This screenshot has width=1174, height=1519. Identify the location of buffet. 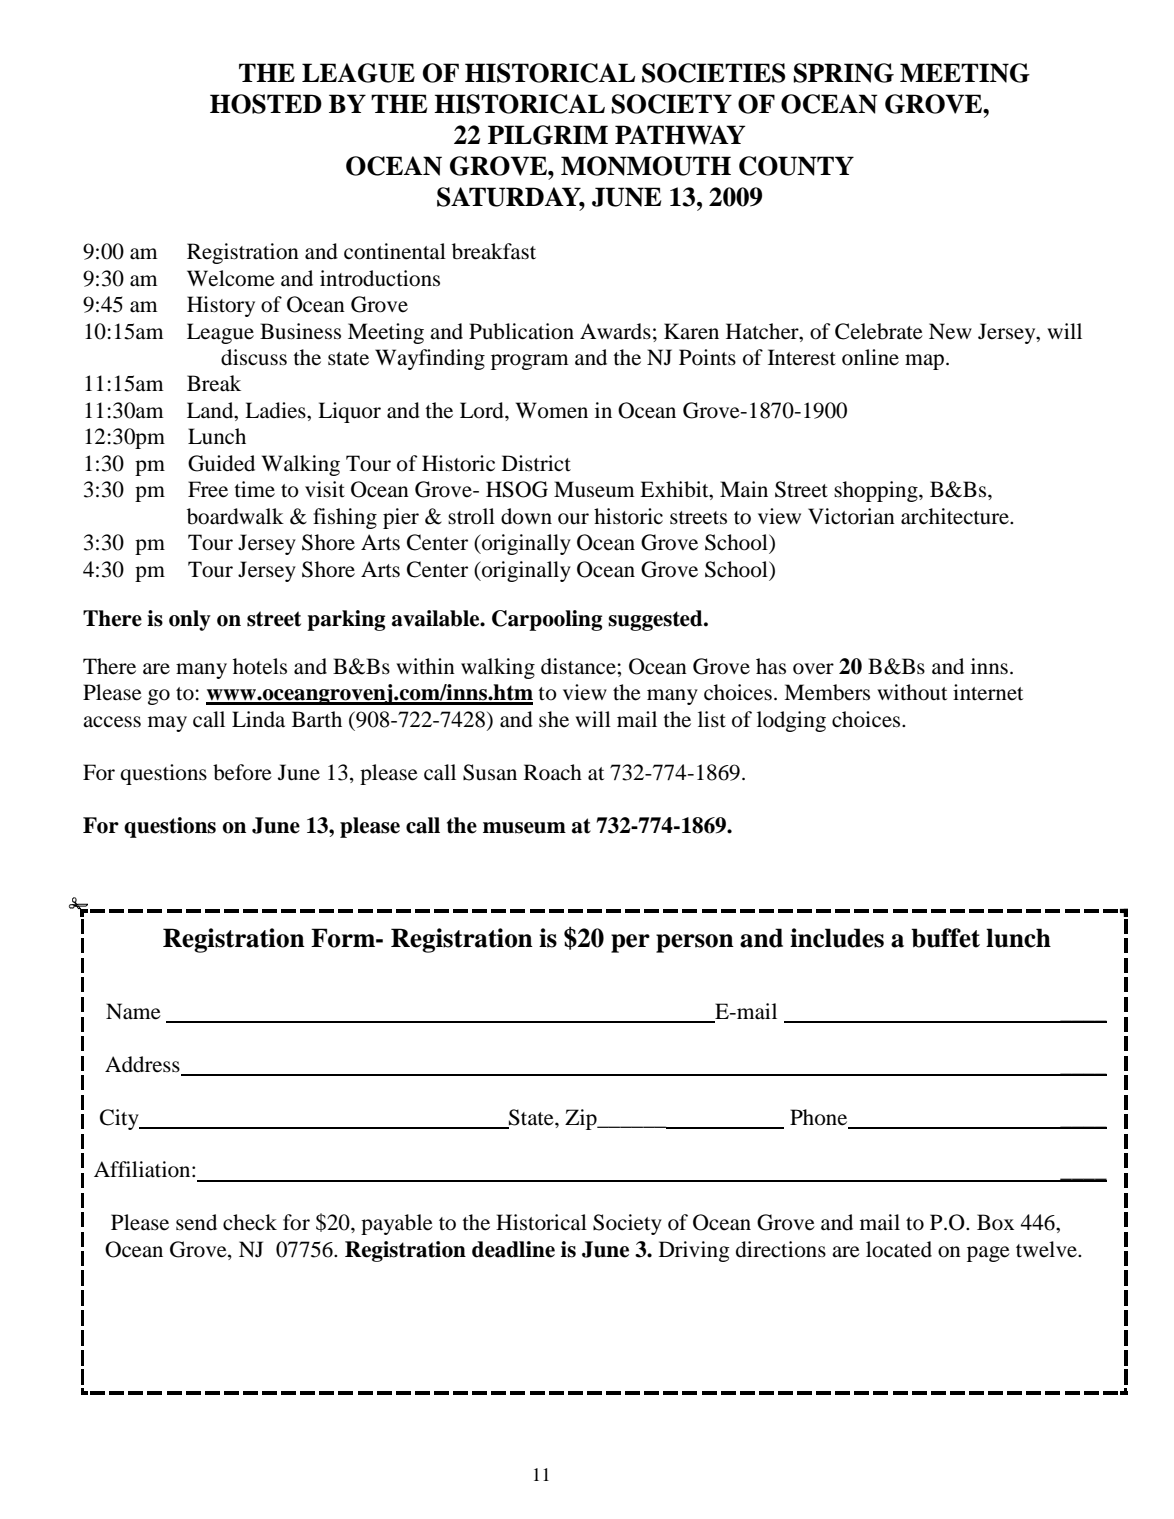
(945, 938).
